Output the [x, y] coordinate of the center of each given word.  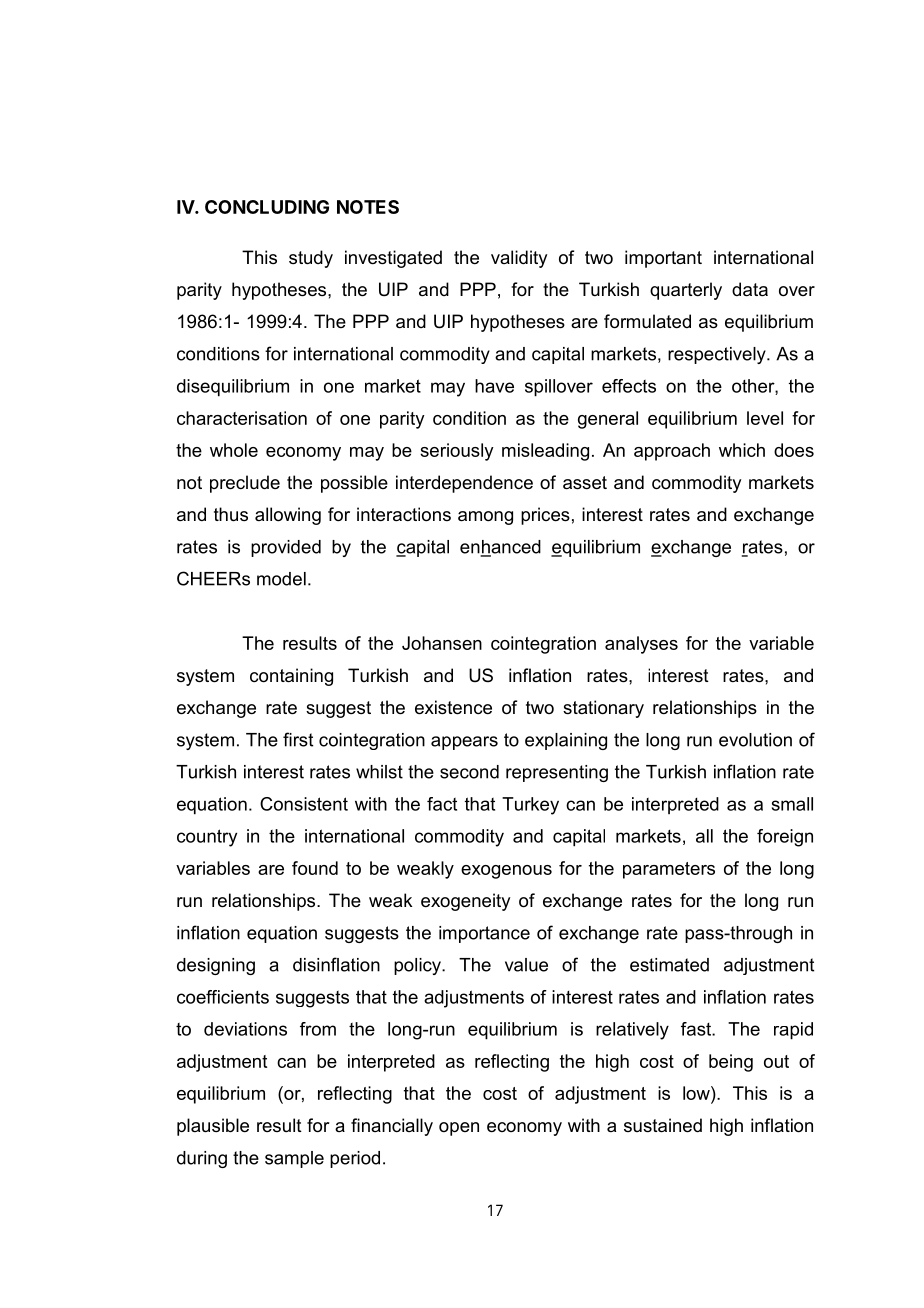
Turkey [530, 806]
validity [519, 259]
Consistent [304, 804]
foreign [785, 838]
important [663, 259]
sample [294, 1159]
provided [286, 548]
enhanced [500, 548]
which [742, 450]
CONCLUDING [267, 207]
